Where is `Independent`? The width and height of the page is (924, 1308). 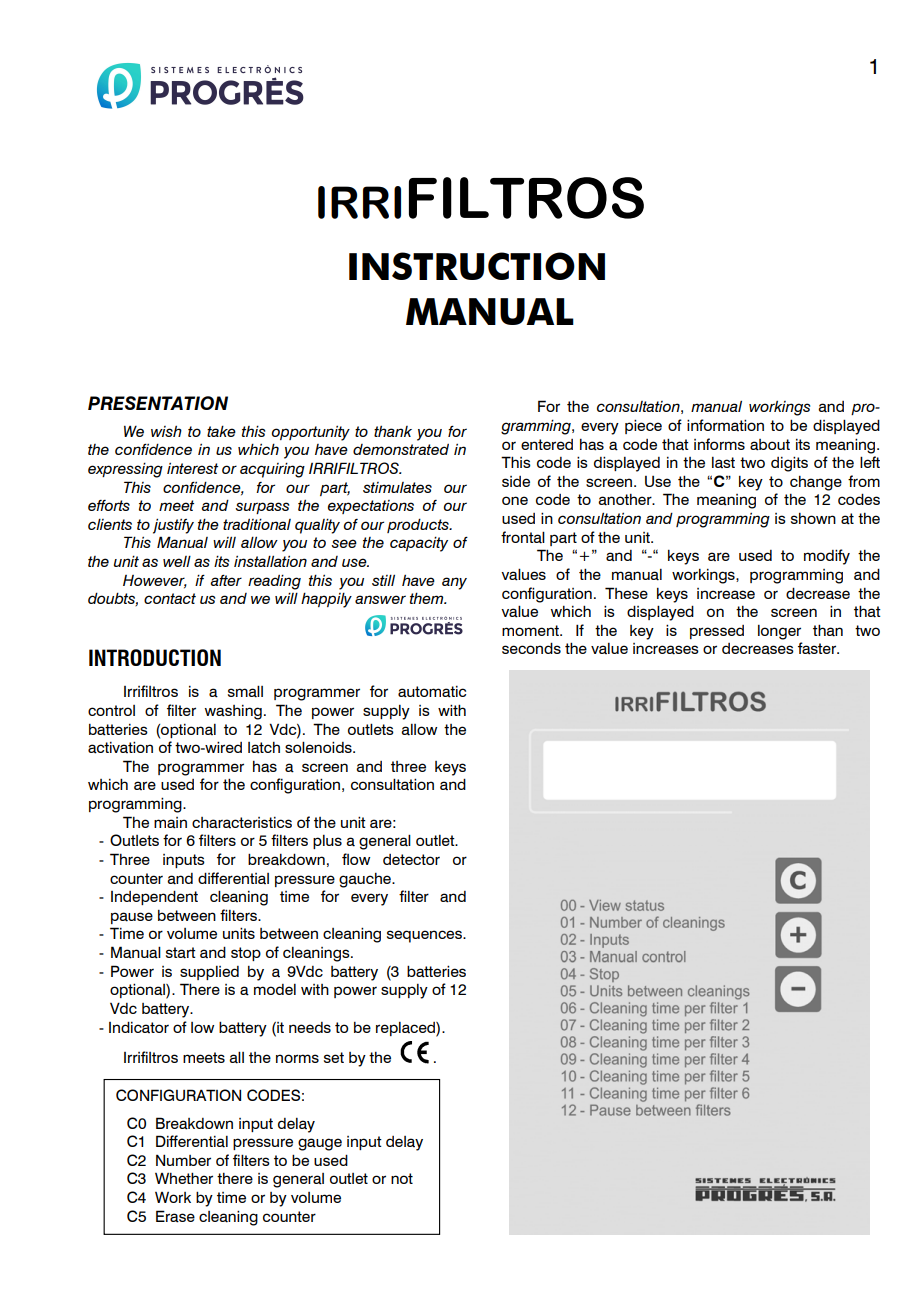 Independent is located at coordinates (154, 897).
